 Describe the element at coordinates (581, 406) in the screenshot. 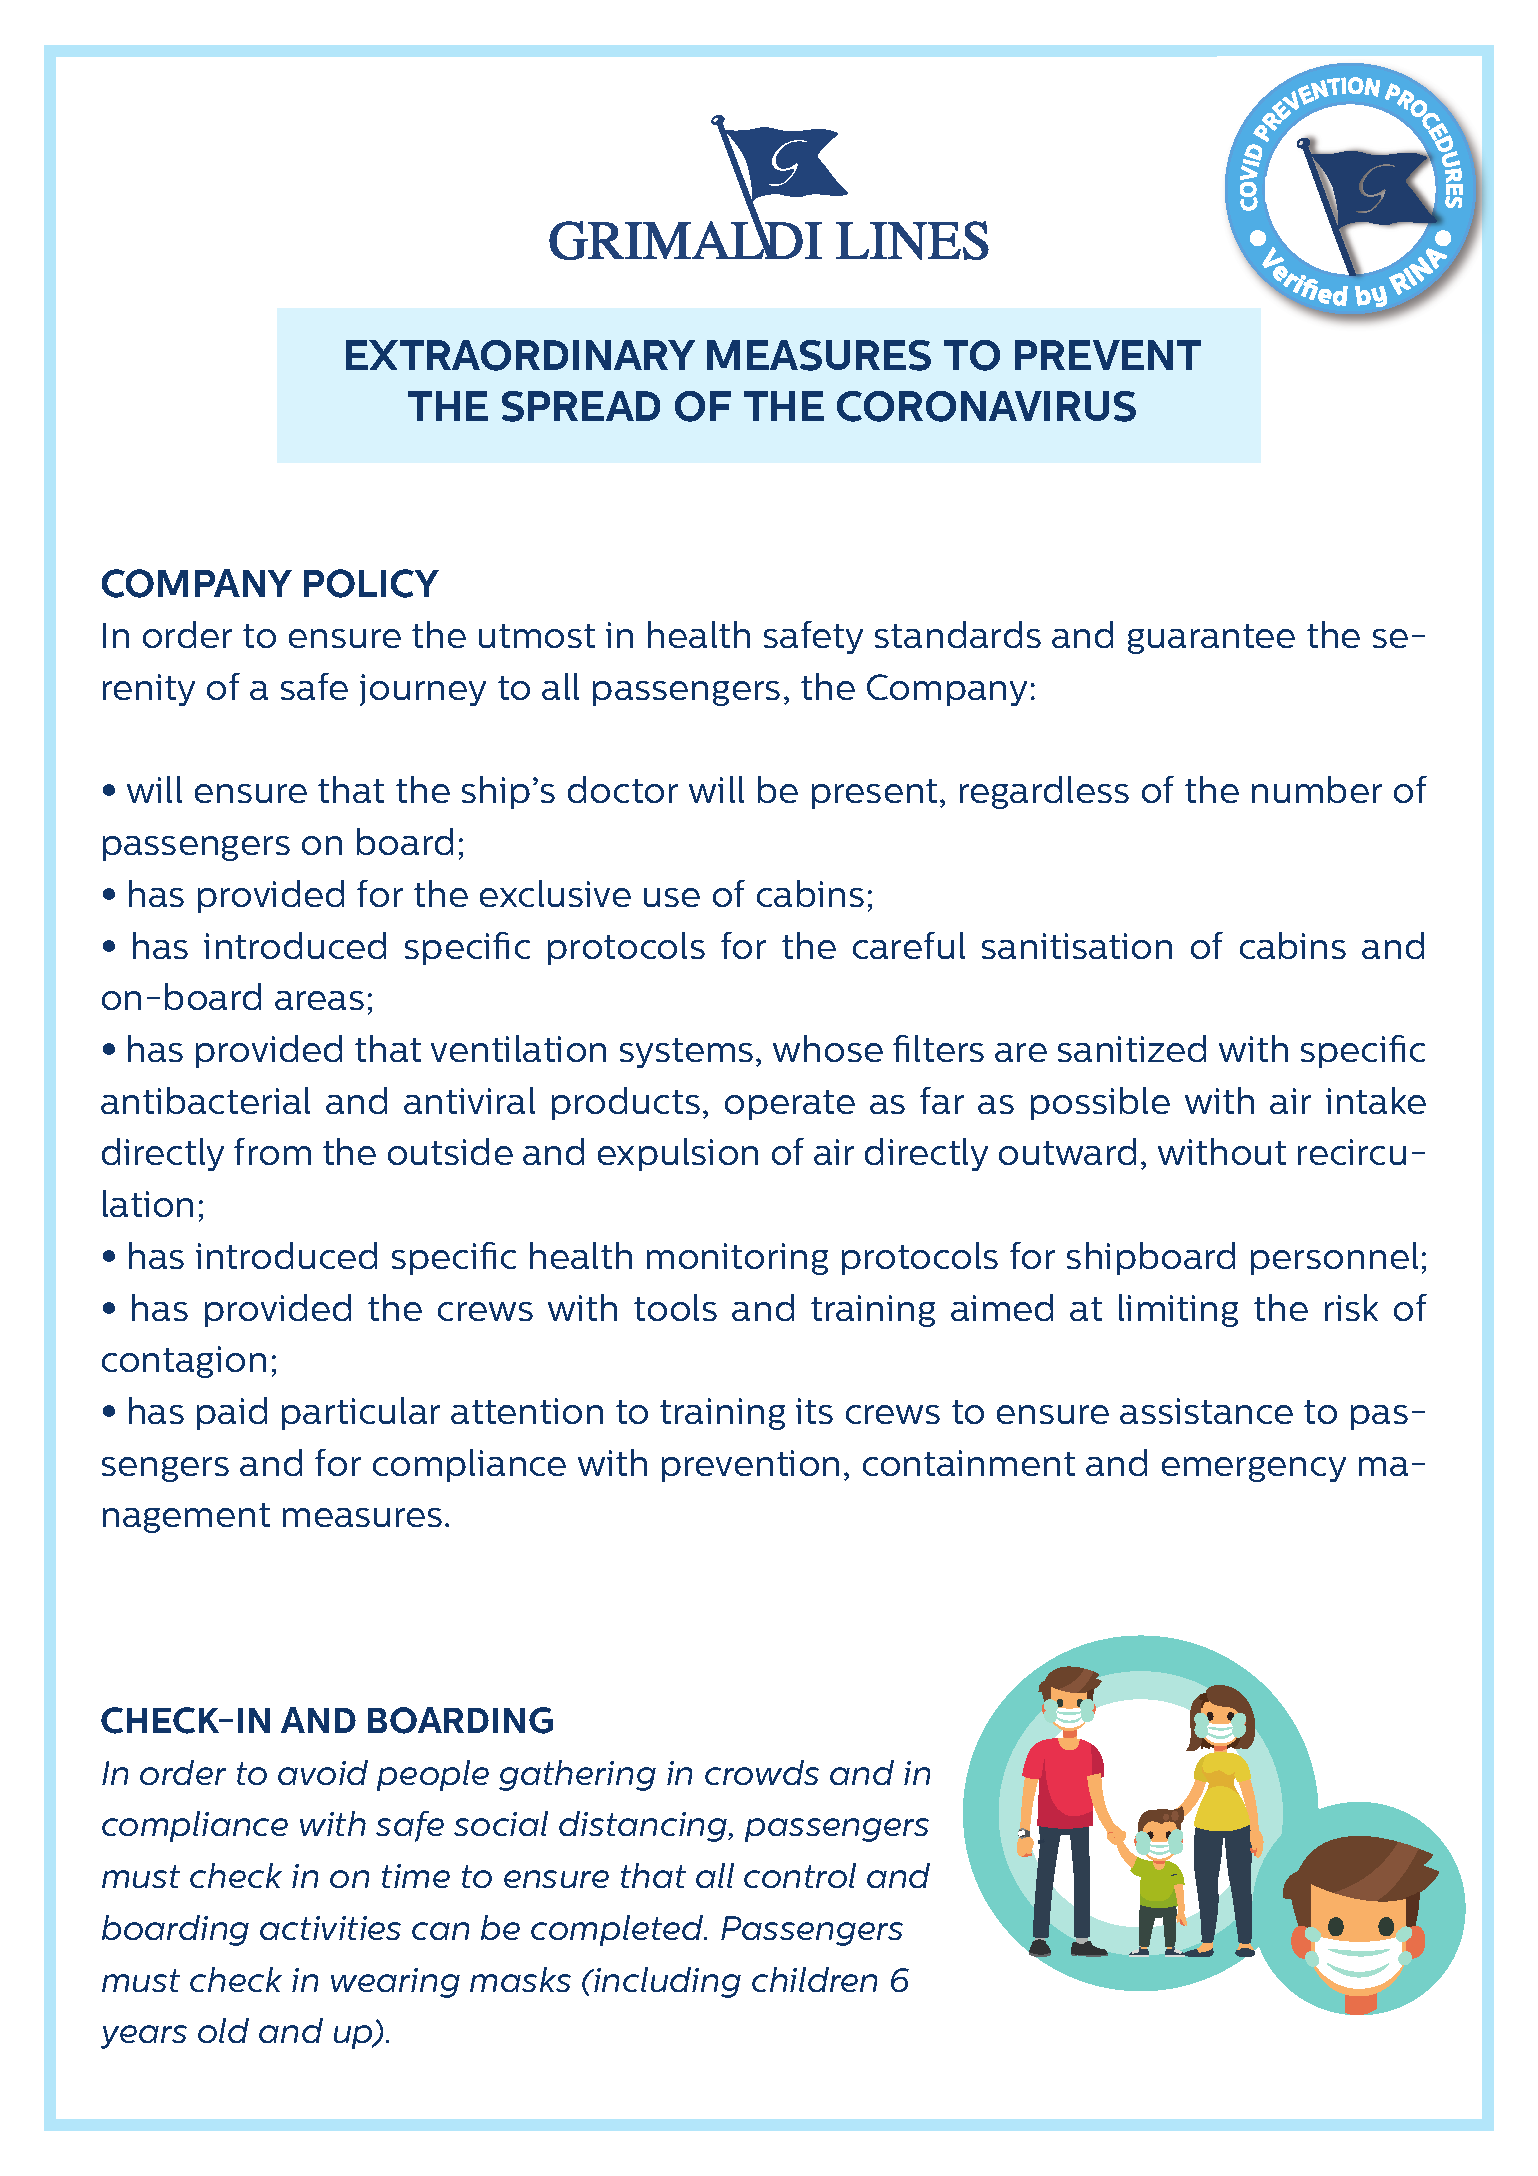

I see `SPREAD` at that location.
